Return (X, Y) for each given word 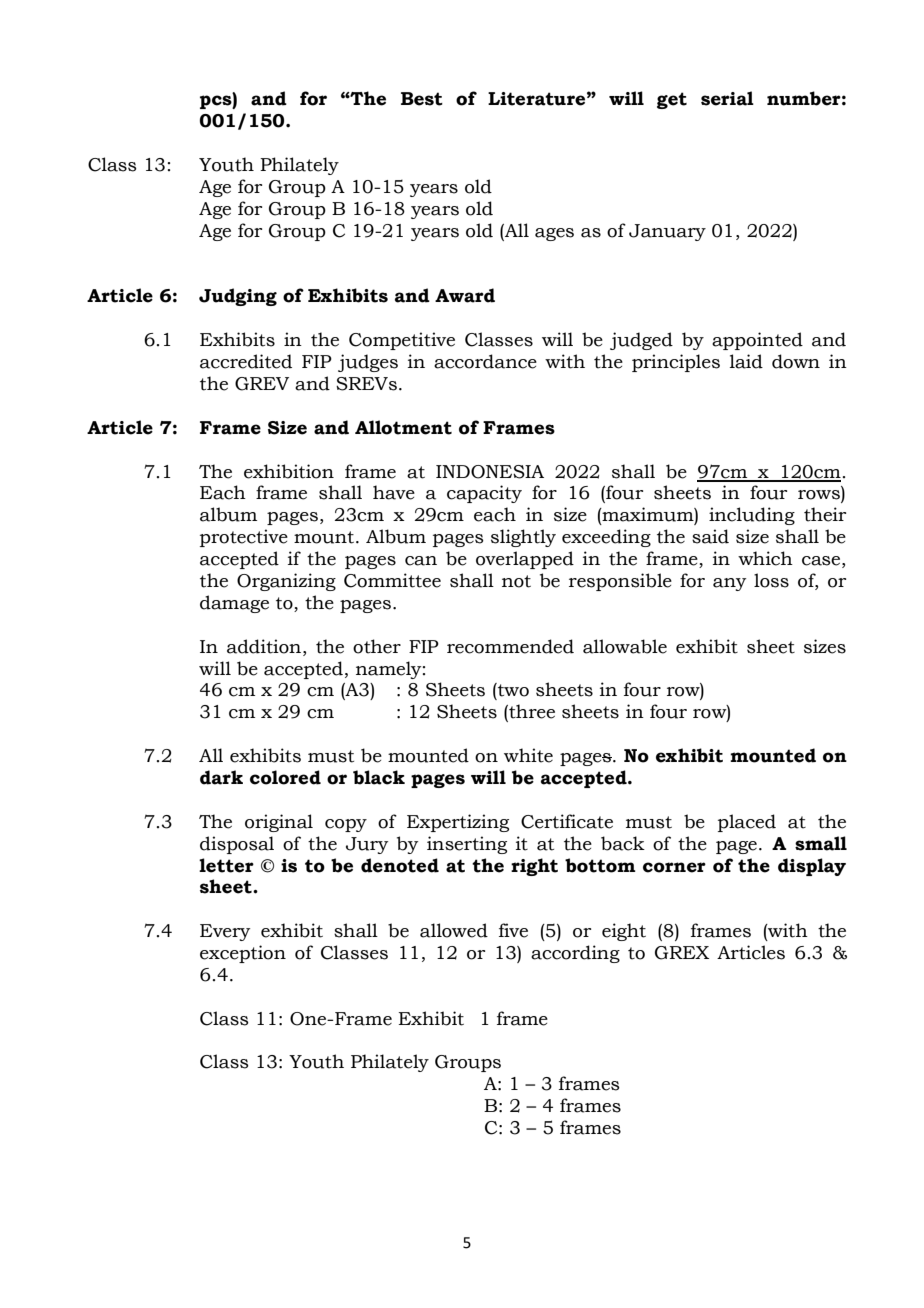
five (513, 930)
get (672, 100)
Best (422, 99)
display (812, 867)
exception (243, 954)
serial (727, 98)
